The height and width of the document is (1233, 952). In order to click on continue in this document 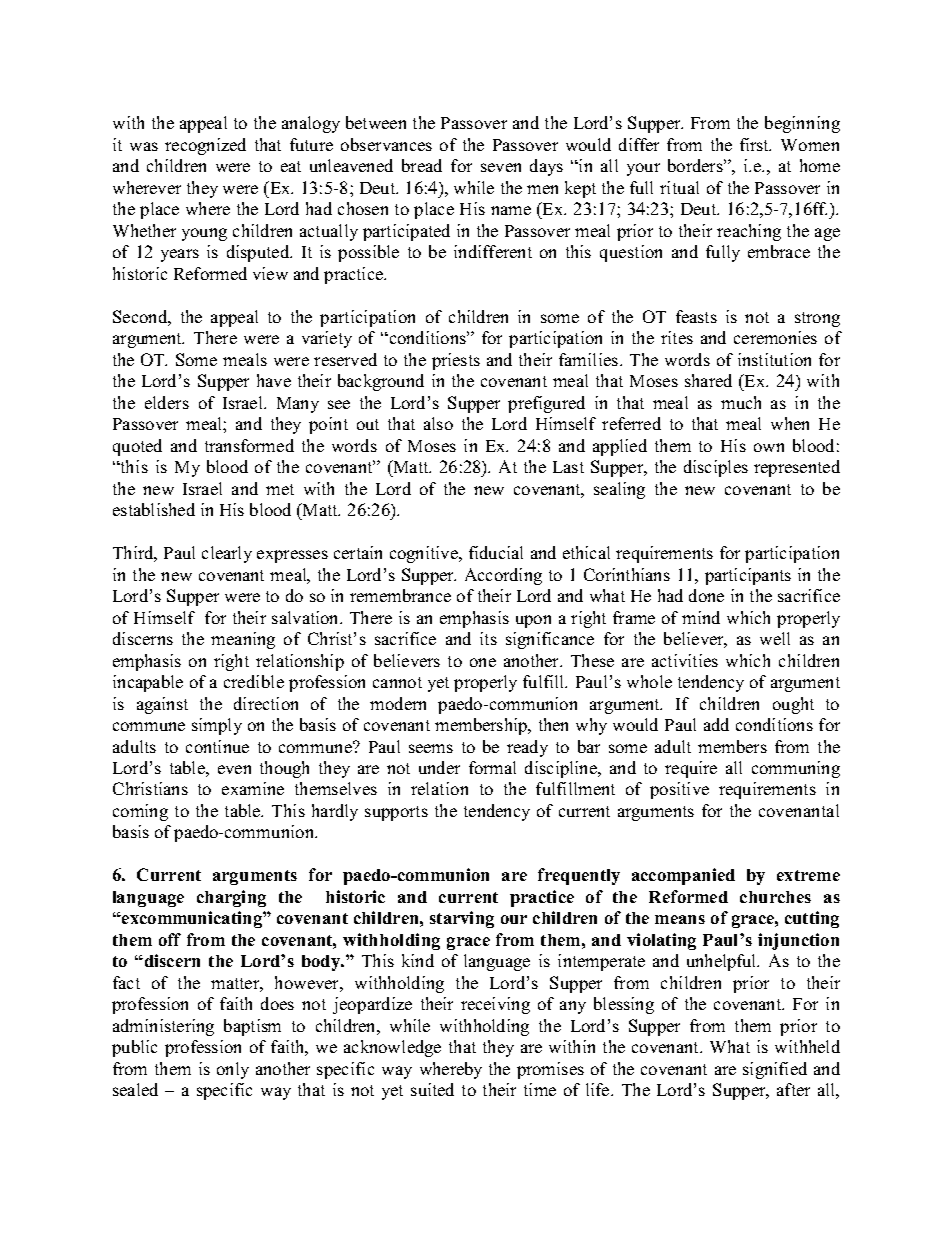, I will do `click(217, 746)`.
